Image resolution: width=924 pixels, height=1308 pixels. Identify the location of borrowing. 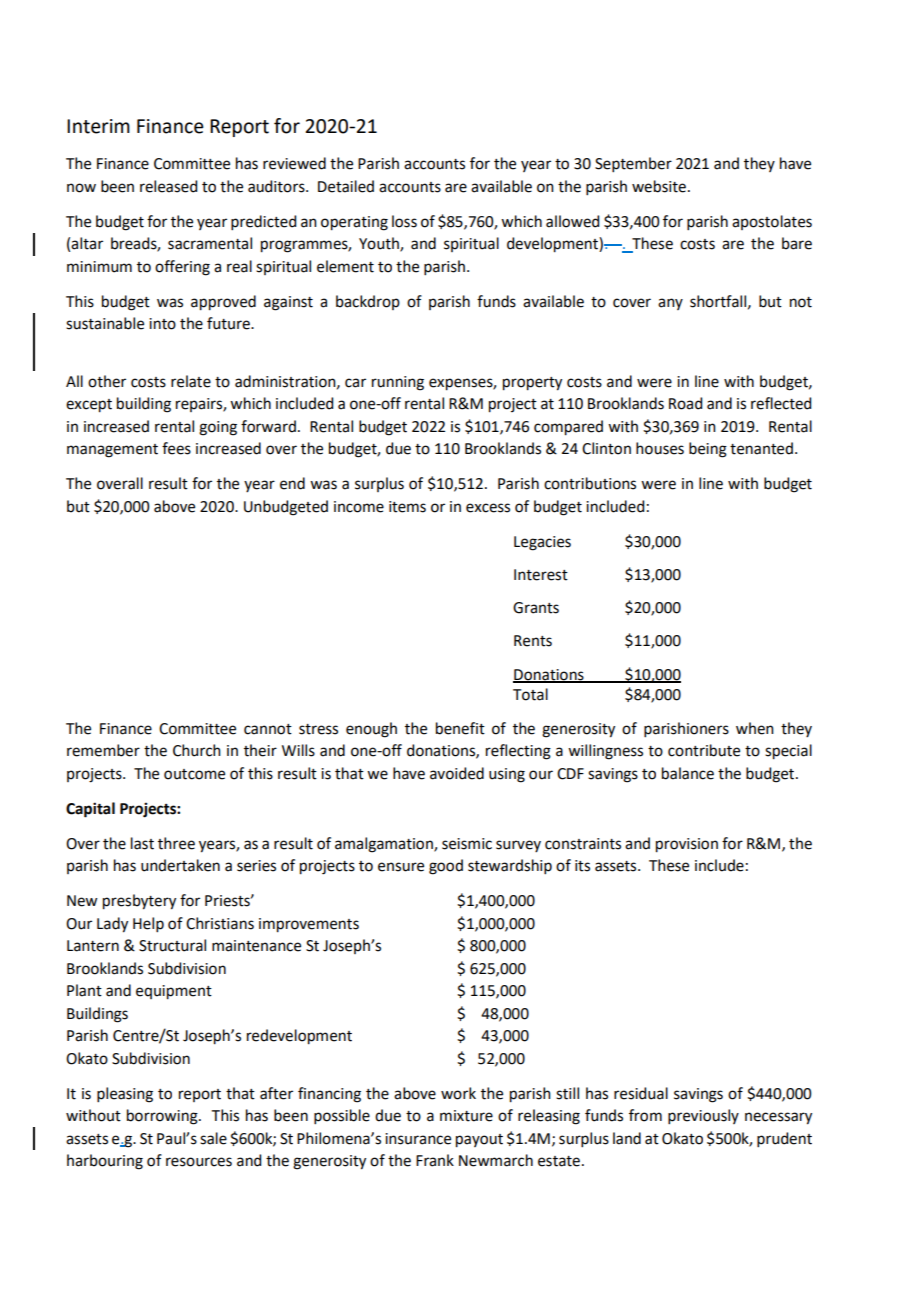
(163, 1117).
